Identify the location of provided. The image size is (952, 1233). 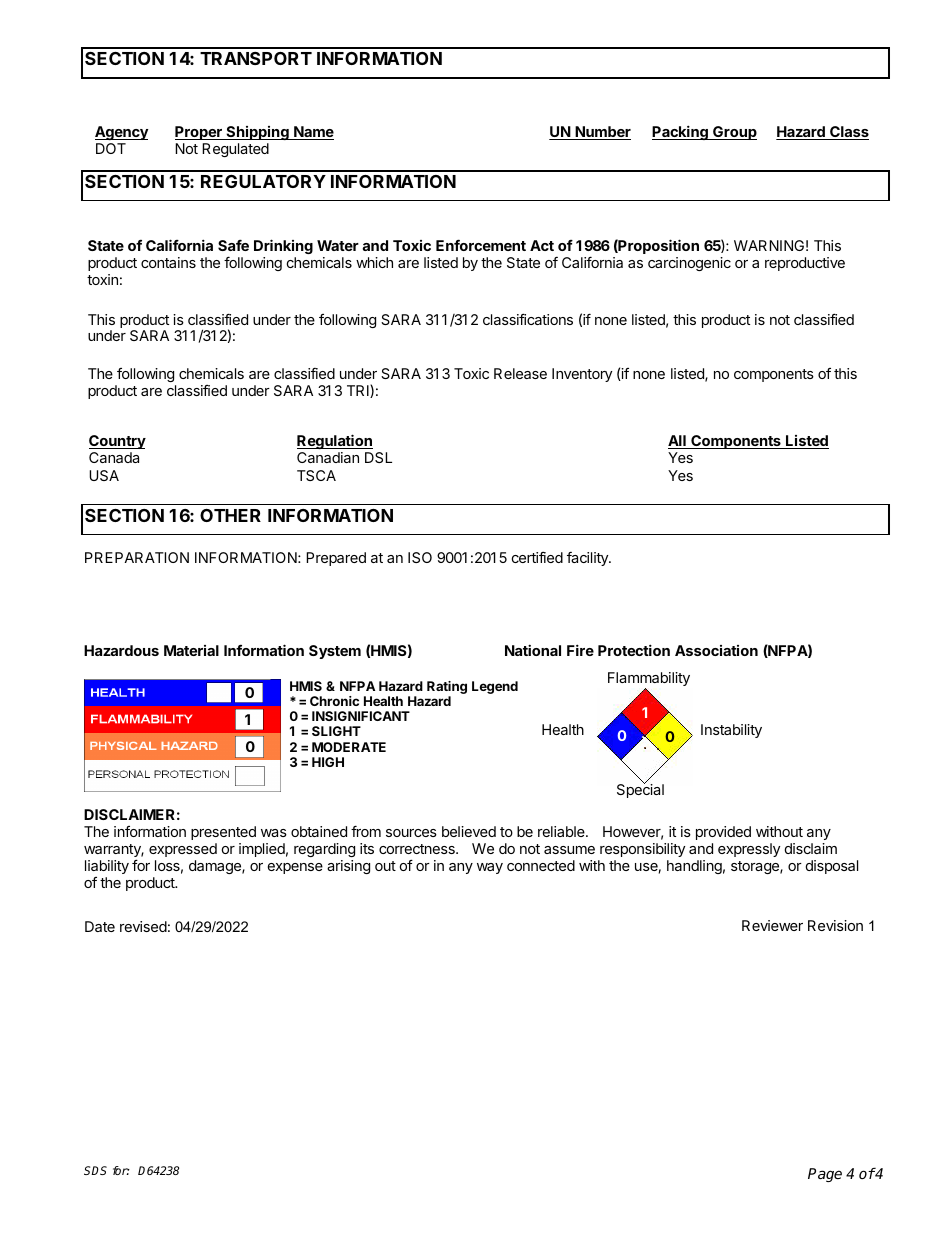
(723, 833).
